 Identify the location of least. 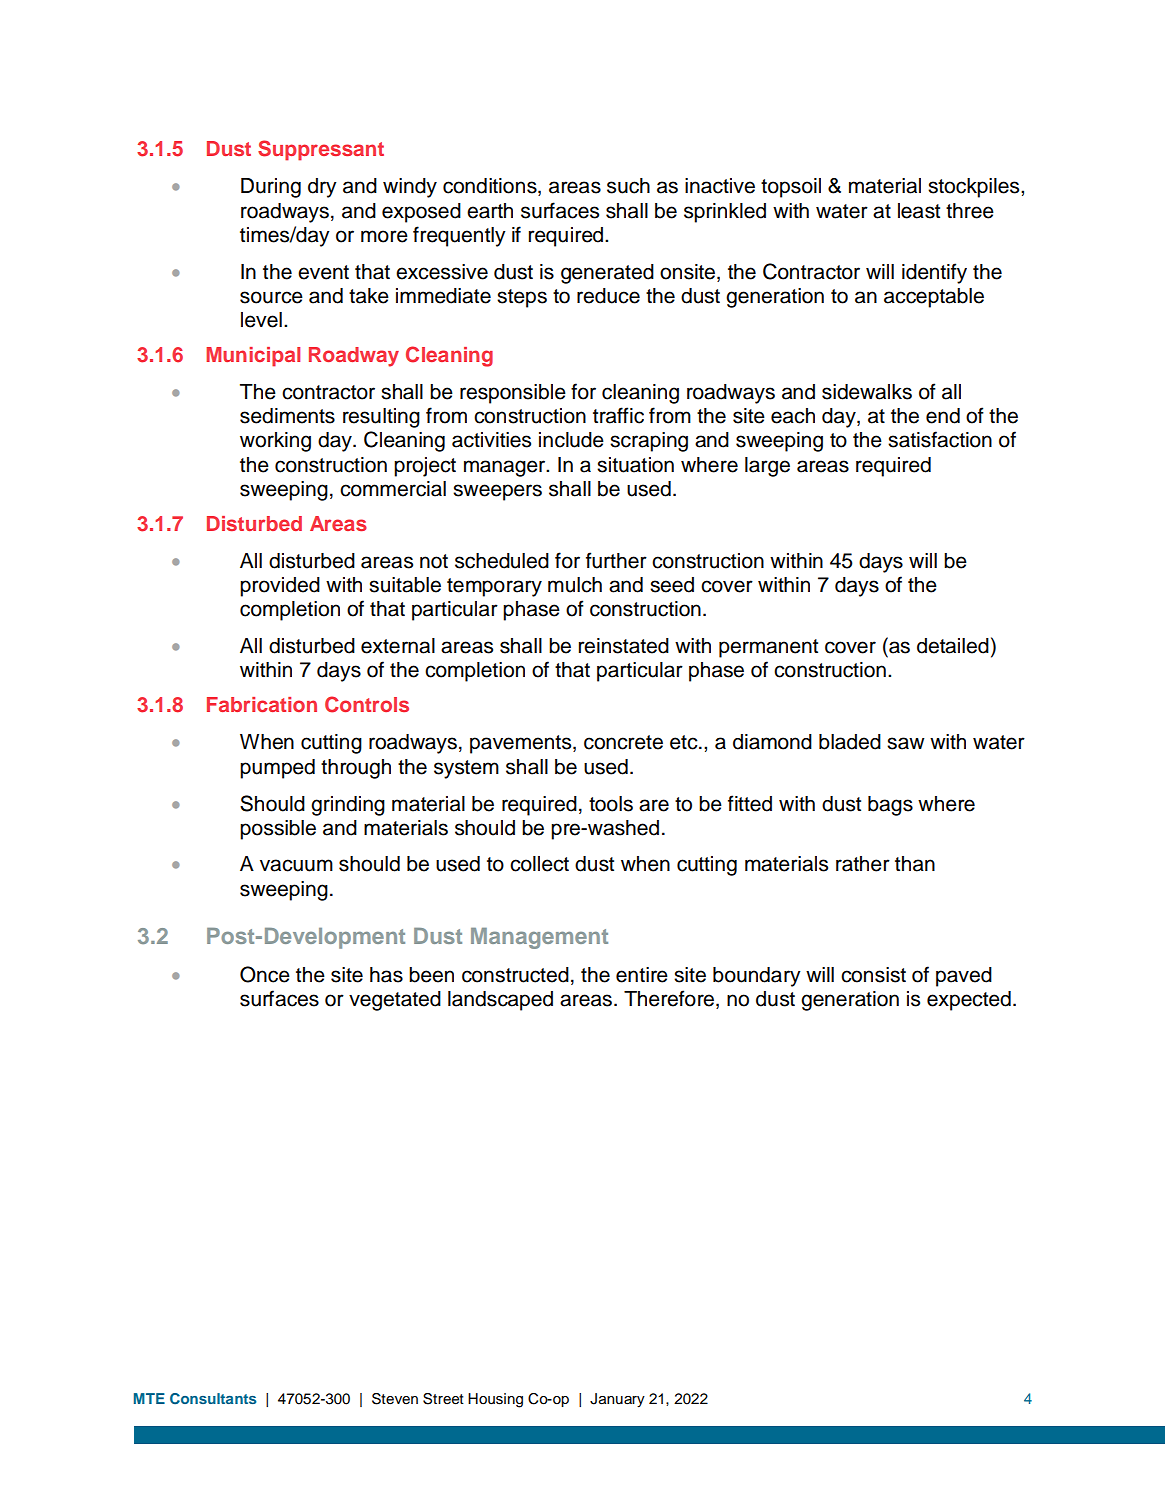
(919, 211).
